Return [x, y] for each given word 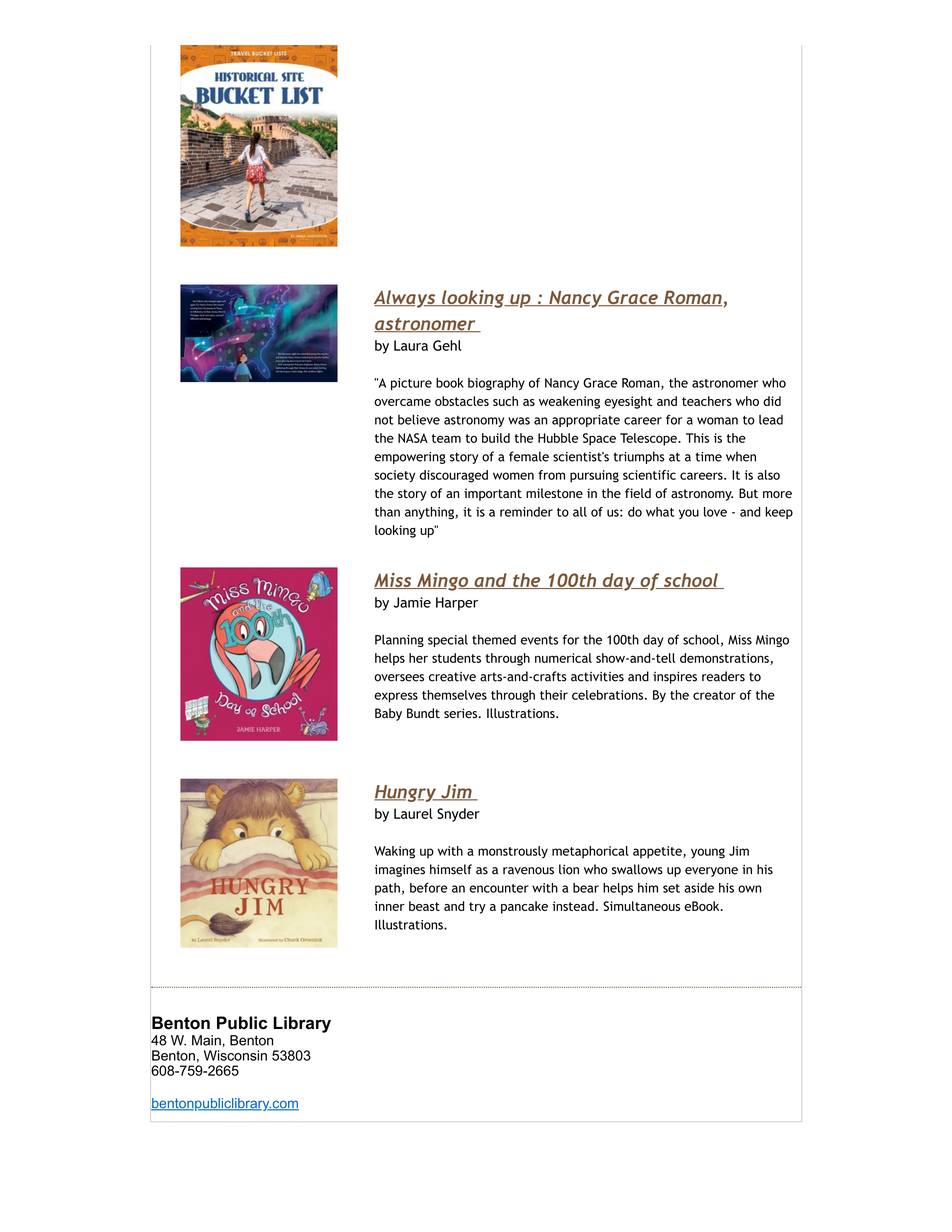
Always [406, 299]
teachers [707, 401]
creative [452, 677]
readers [723, 676]
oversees [399, 678]
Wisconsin [235, 1055]
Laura [411, 345]
